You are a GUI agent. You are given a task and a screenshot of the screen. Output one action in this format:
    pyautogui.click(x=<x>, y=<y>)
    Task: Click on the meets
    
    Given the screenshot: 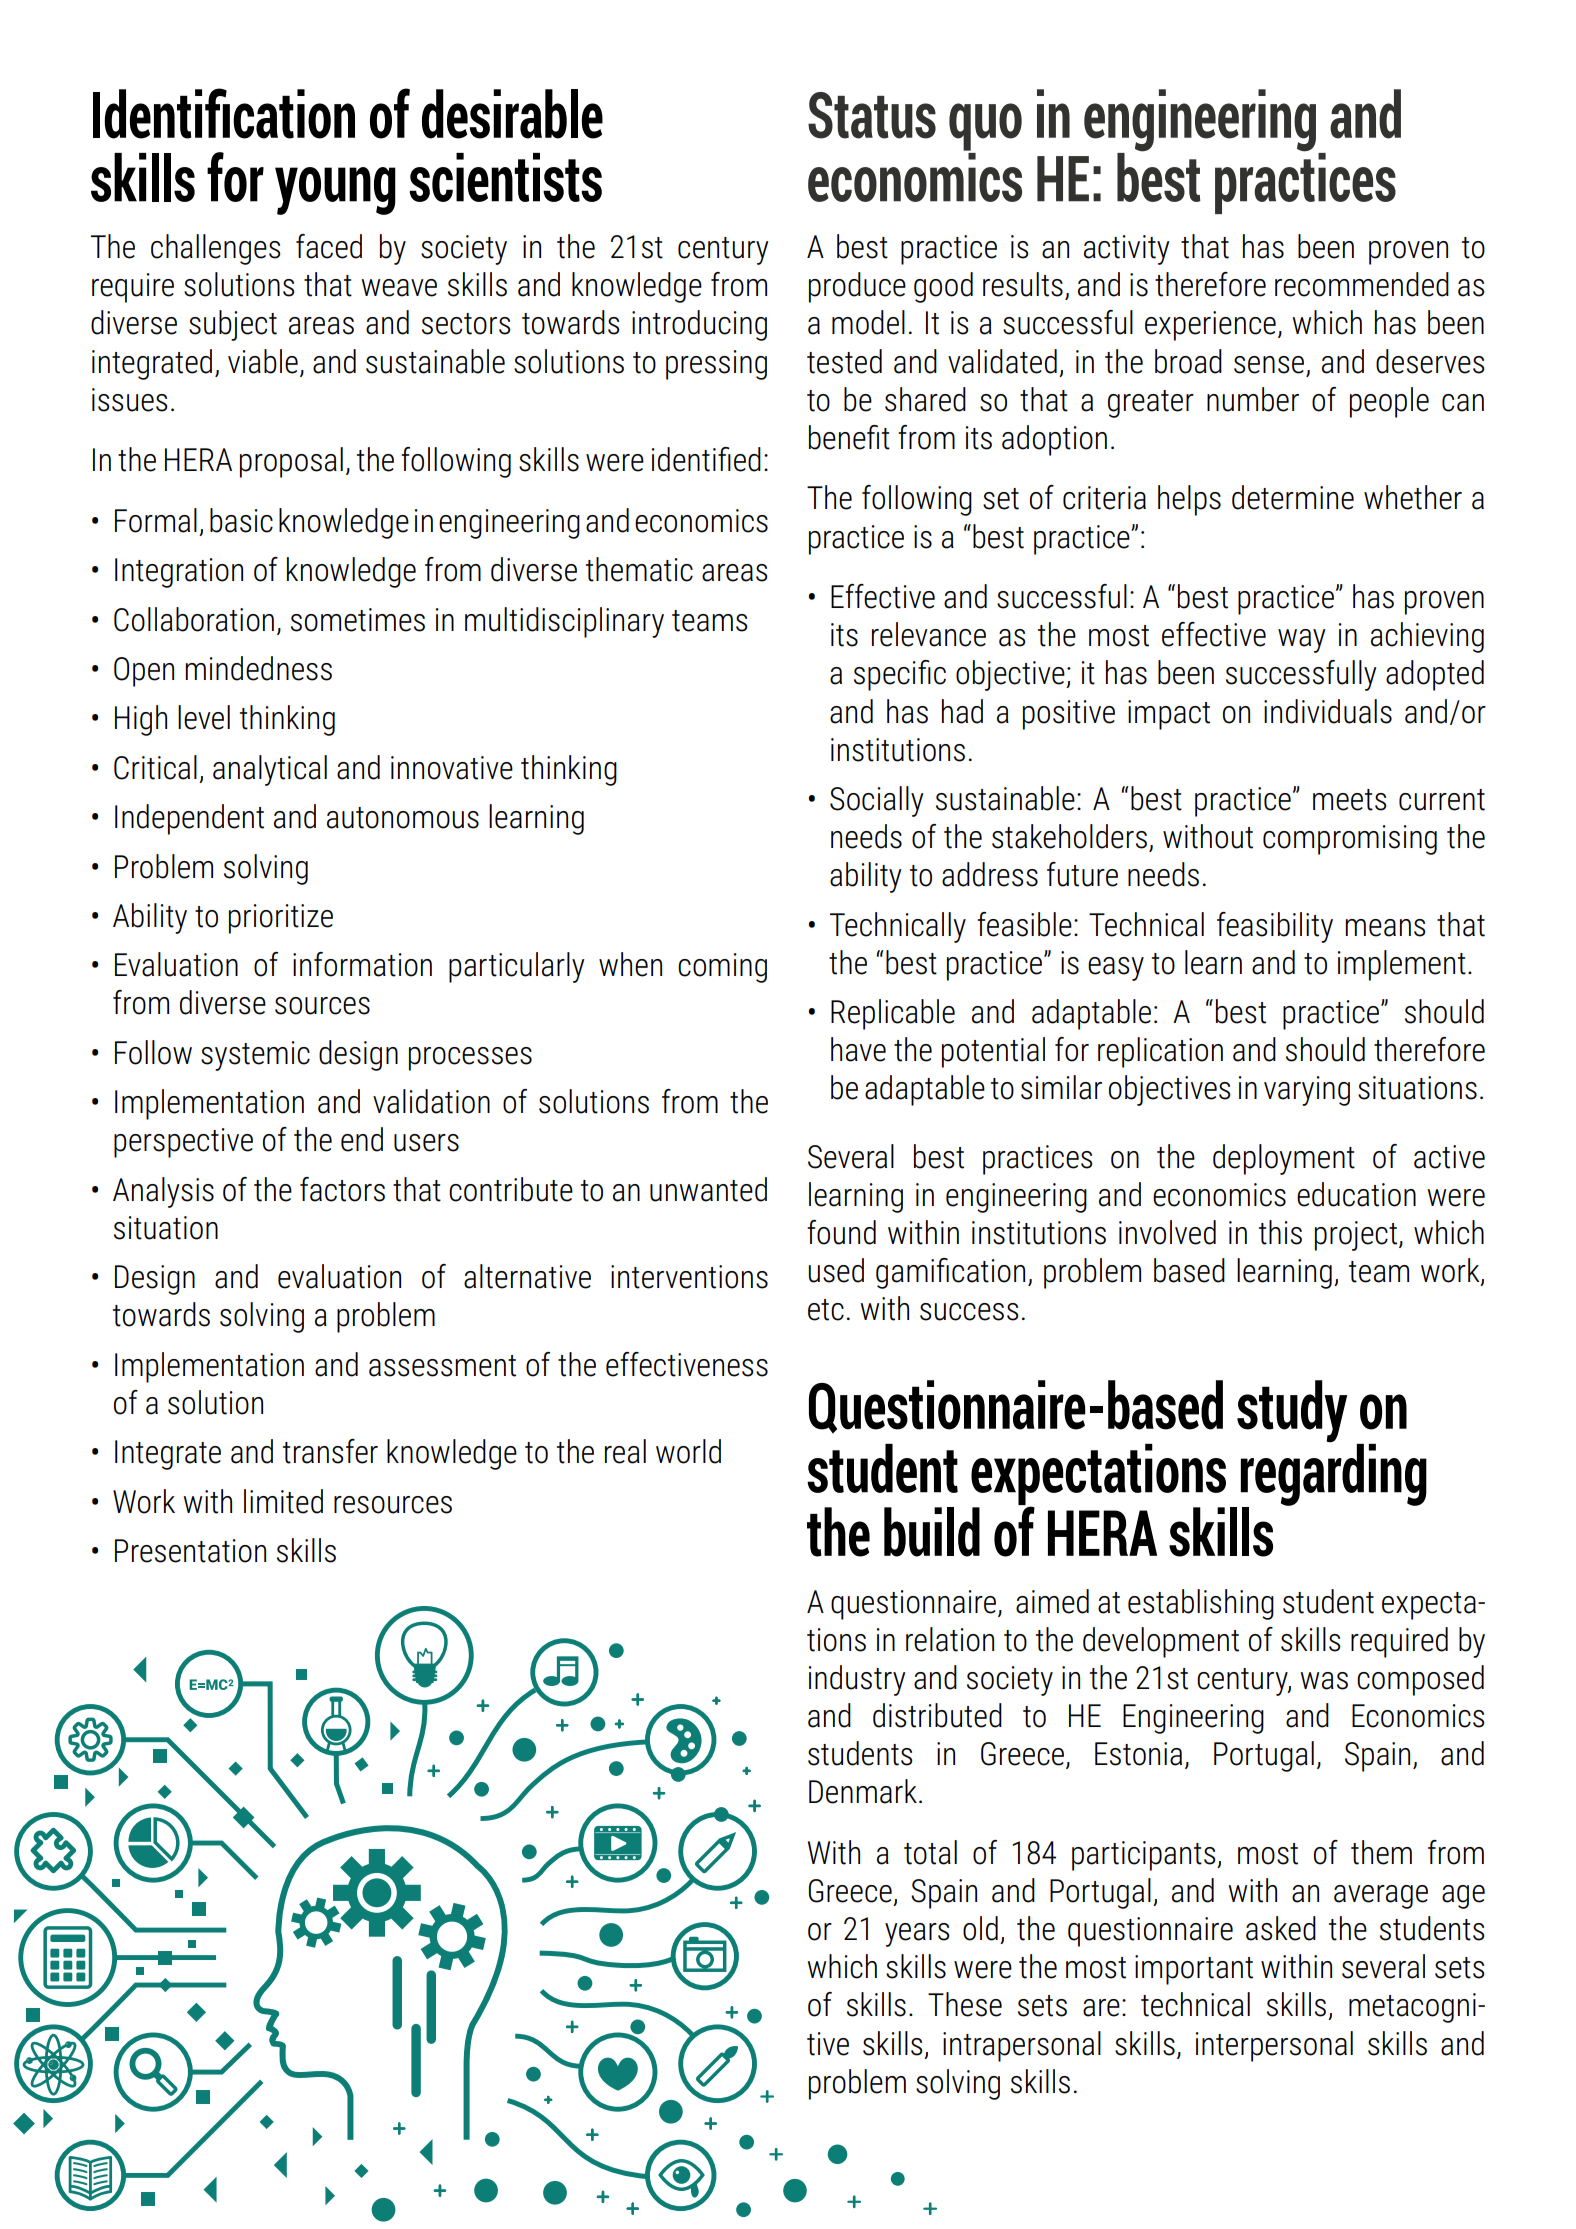 What is the action you would take?
    pyautogui.click(x=1349, y=800)
